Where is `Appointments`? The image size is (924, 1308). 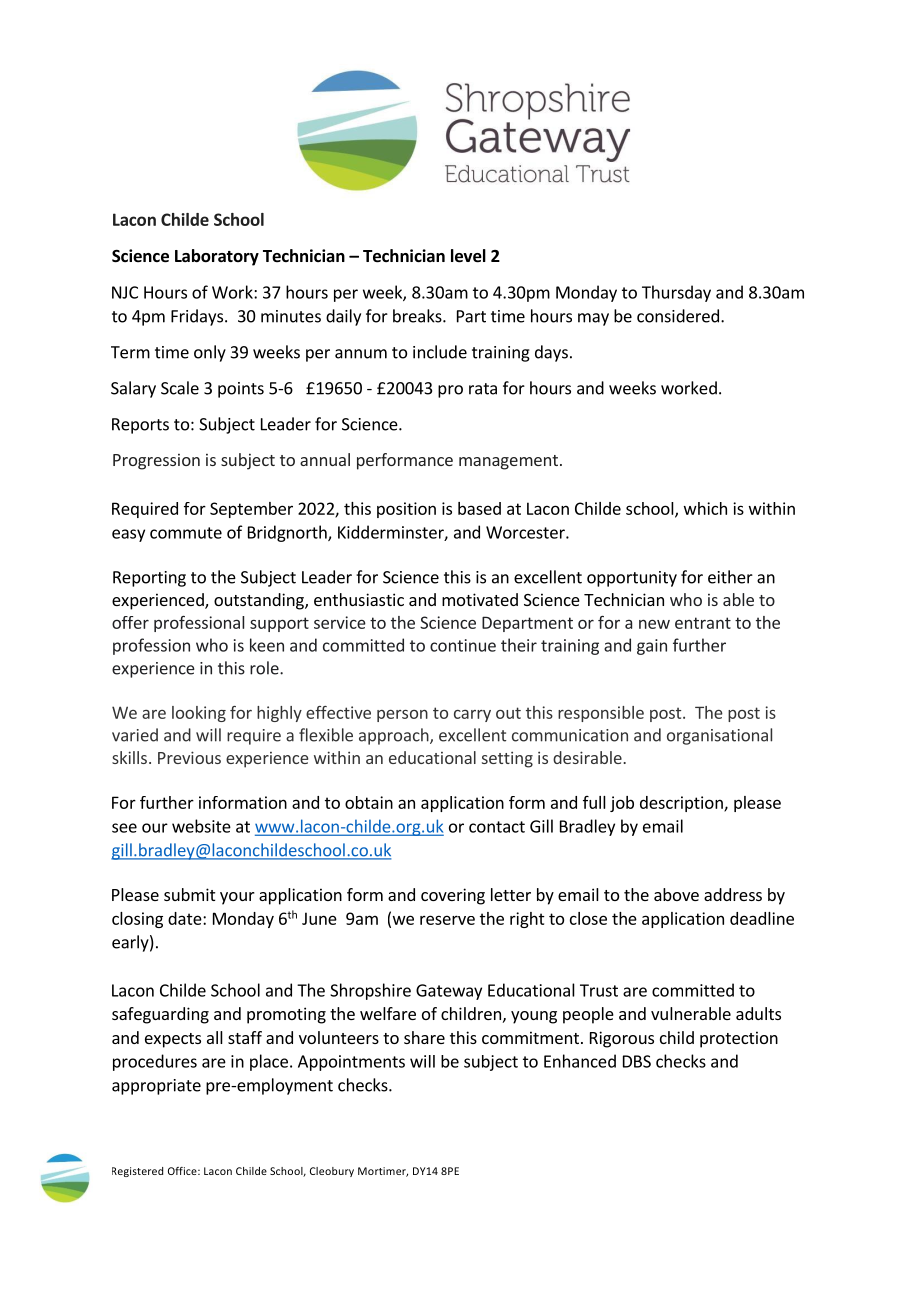 Appointments is located at coordinates (351, 1063).
